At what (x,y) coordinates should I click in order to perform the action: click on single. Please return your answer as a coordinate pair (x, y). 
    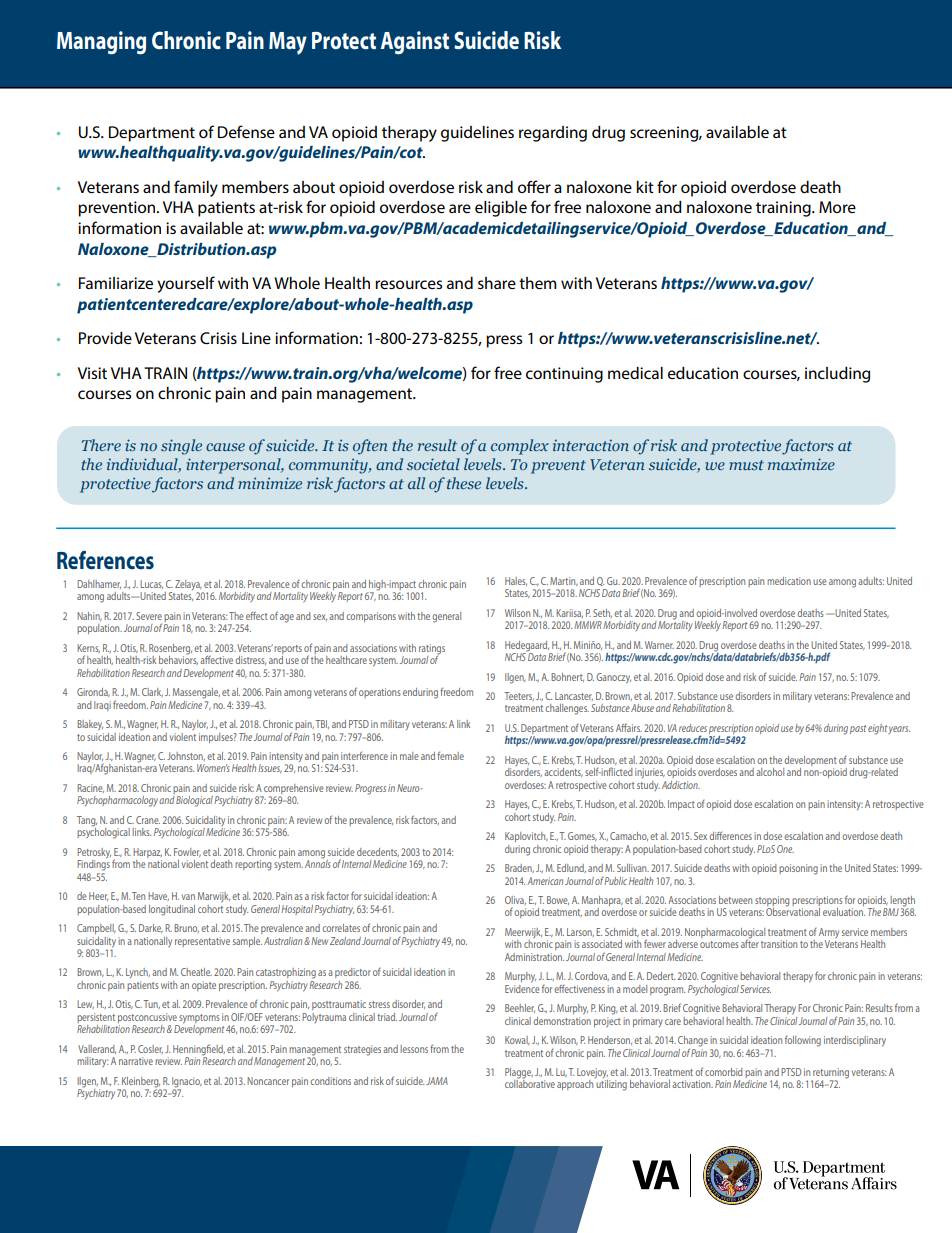
    Looking at the image, I should click on (181, 447).
